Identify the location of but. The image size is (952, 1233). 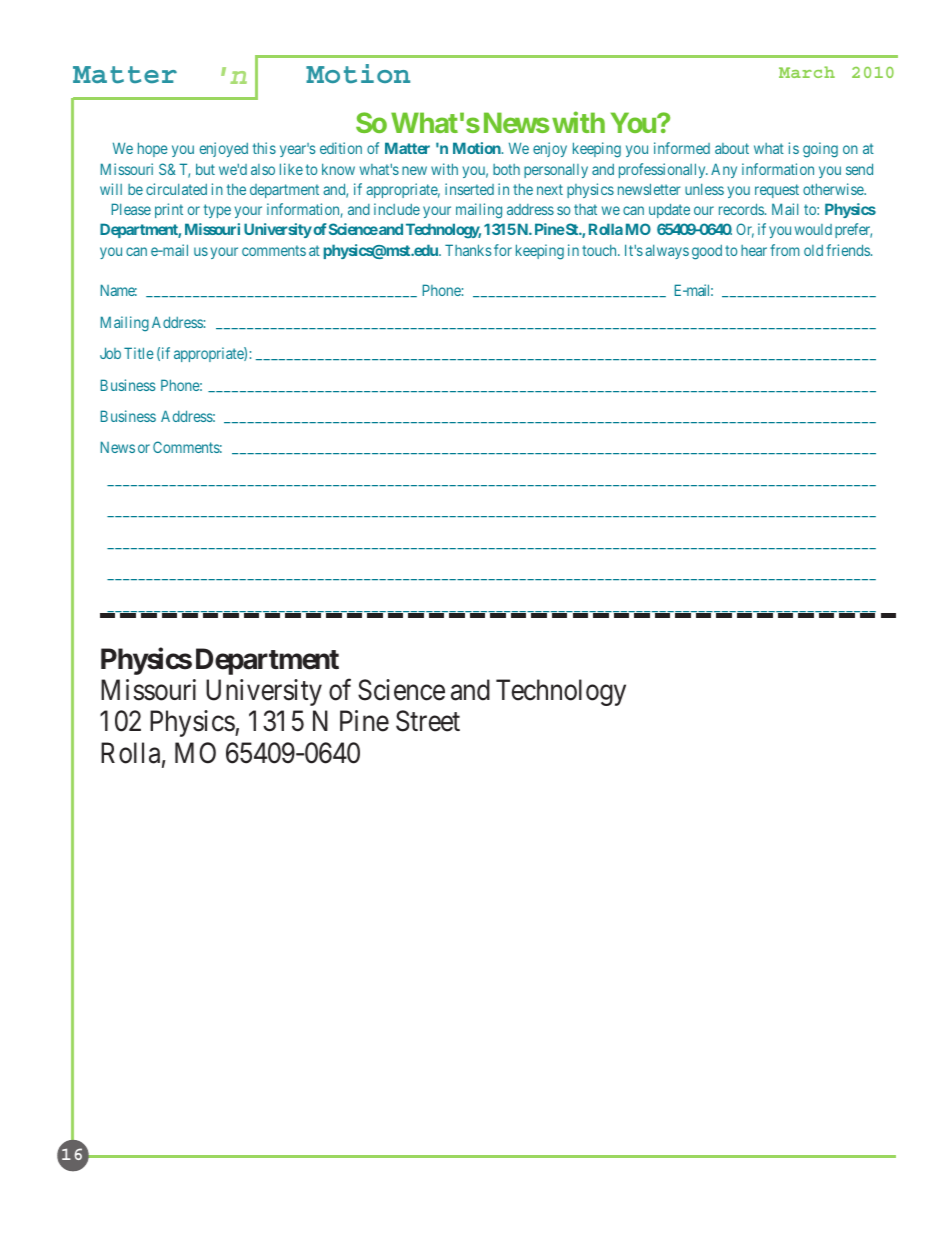
(205, 169).
